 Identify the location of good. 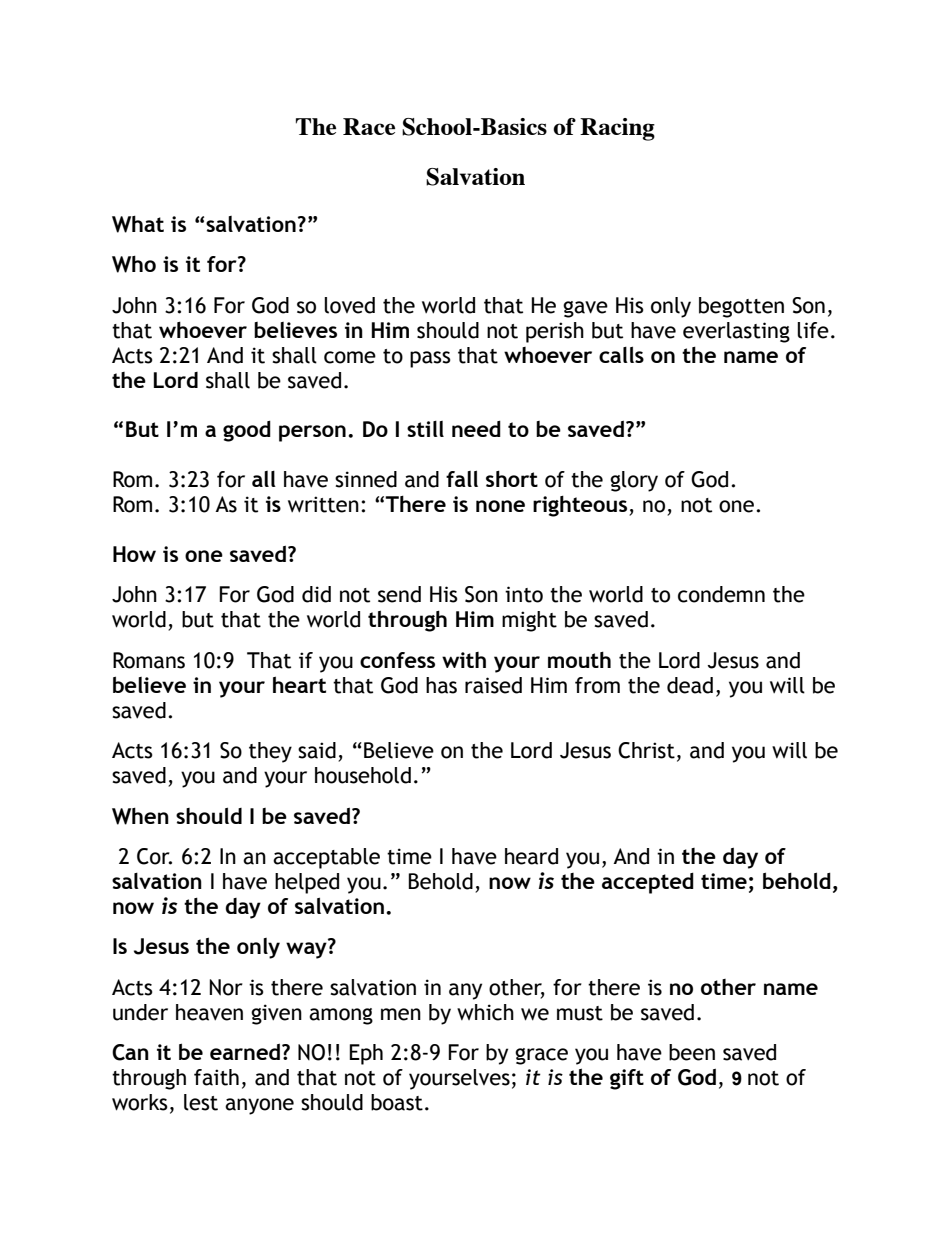
(247, 431).
